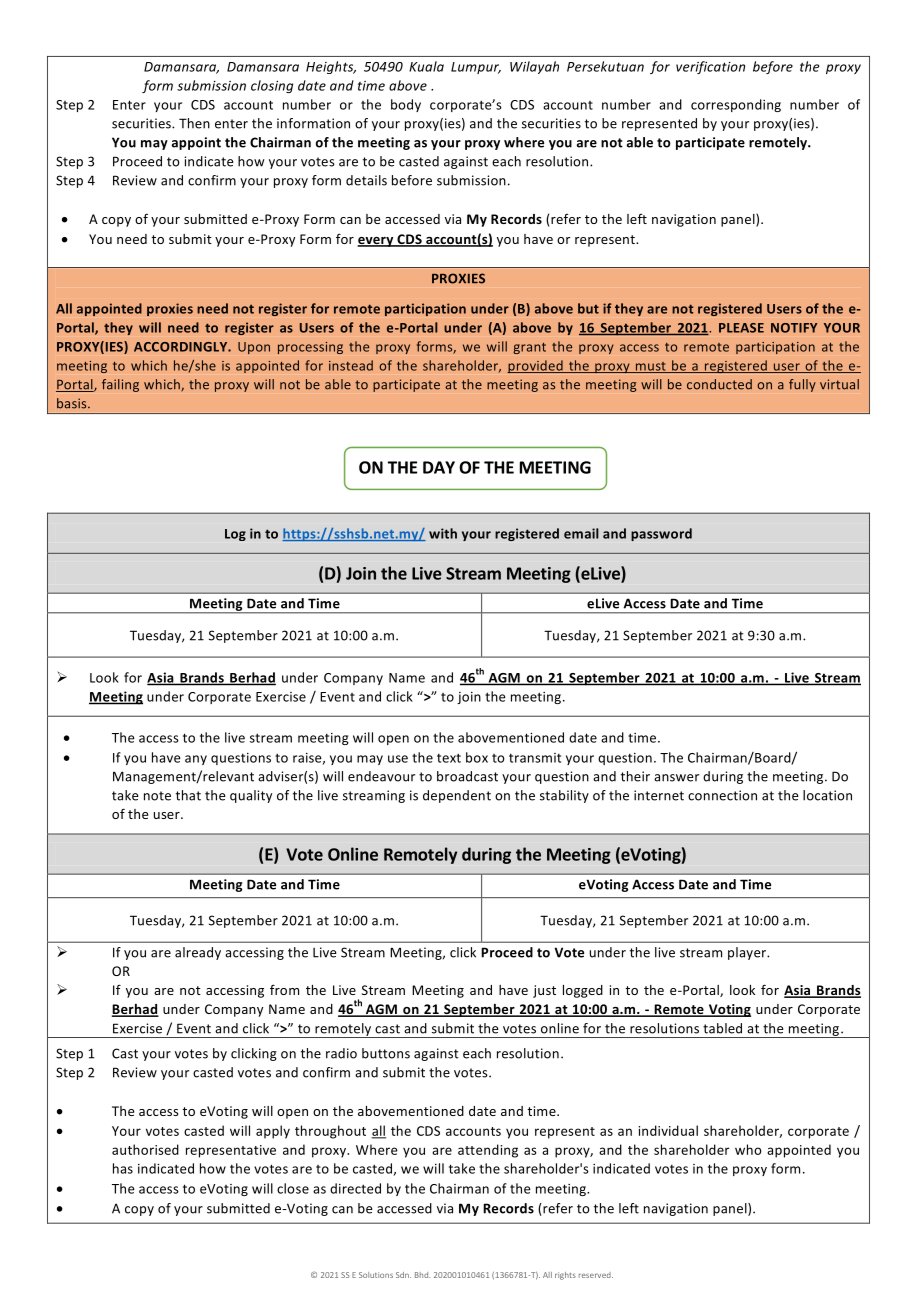 This screenshot has height=1308, width=924. I want to click on Lumpur, so click(476, 68).
